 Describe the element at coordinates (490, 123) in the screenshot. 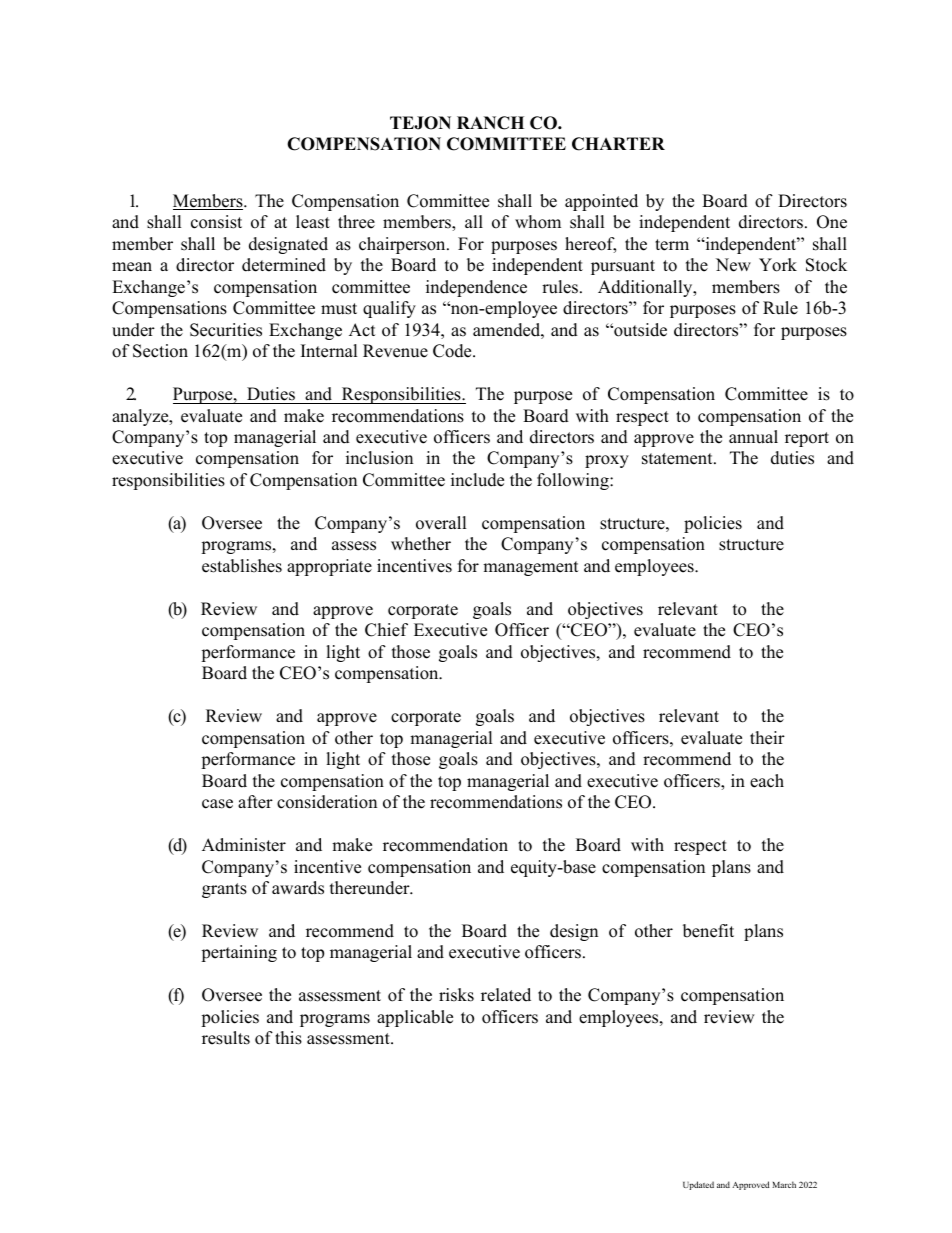

I see `RANCH` at that location.
